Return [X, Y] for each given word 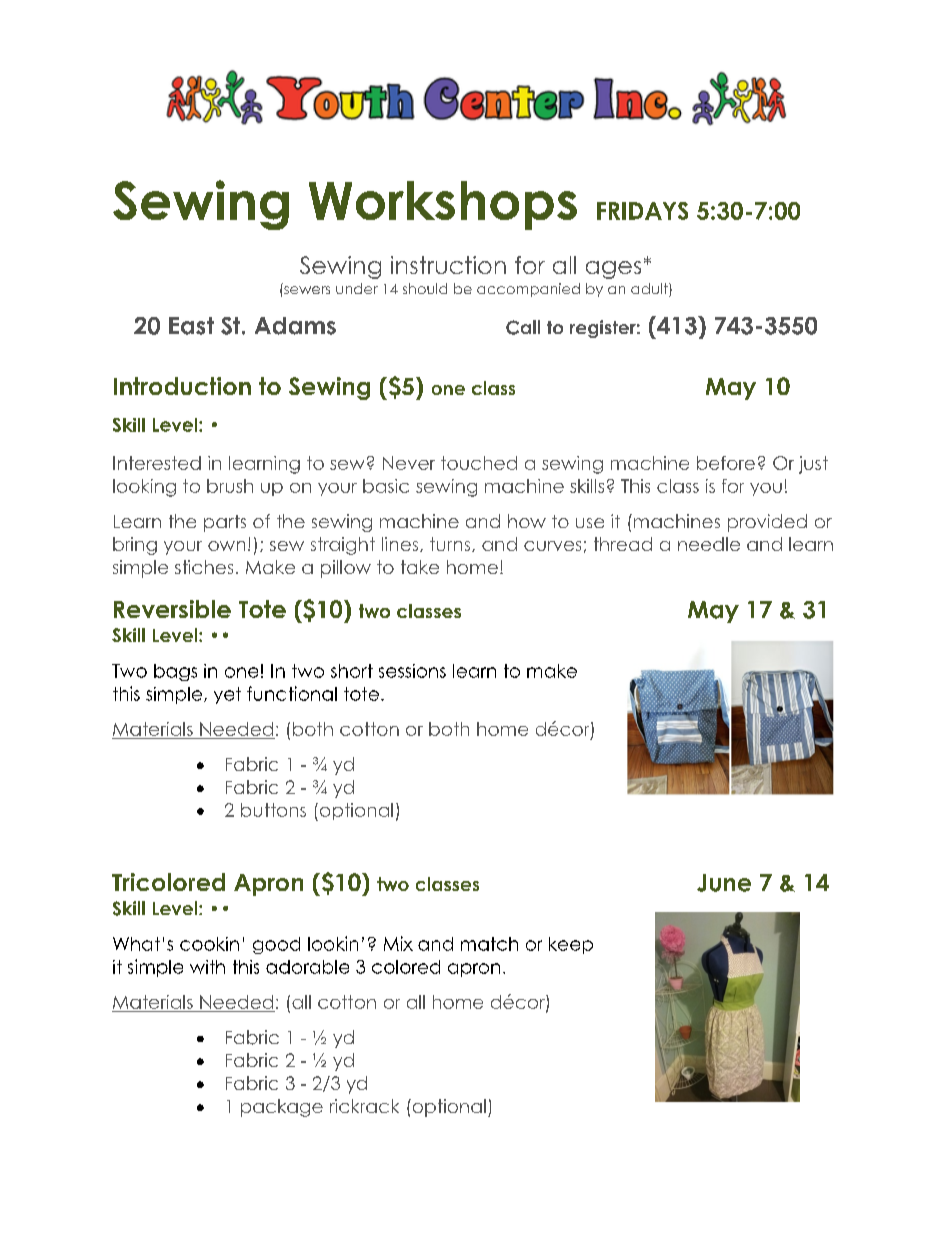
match [489, 944]
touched [479, 463]
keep [571, 945]
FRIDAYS [642, 211]
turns [451, 544]
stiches [204, 567]
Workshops [443, 205]
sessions [412, 671]
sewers [307, 290]
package [282, 1108]
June [724, 883]
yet [227, 695]
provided [767, 523]
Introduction [182, 386]
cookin [209, 944]
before [726, 463]
